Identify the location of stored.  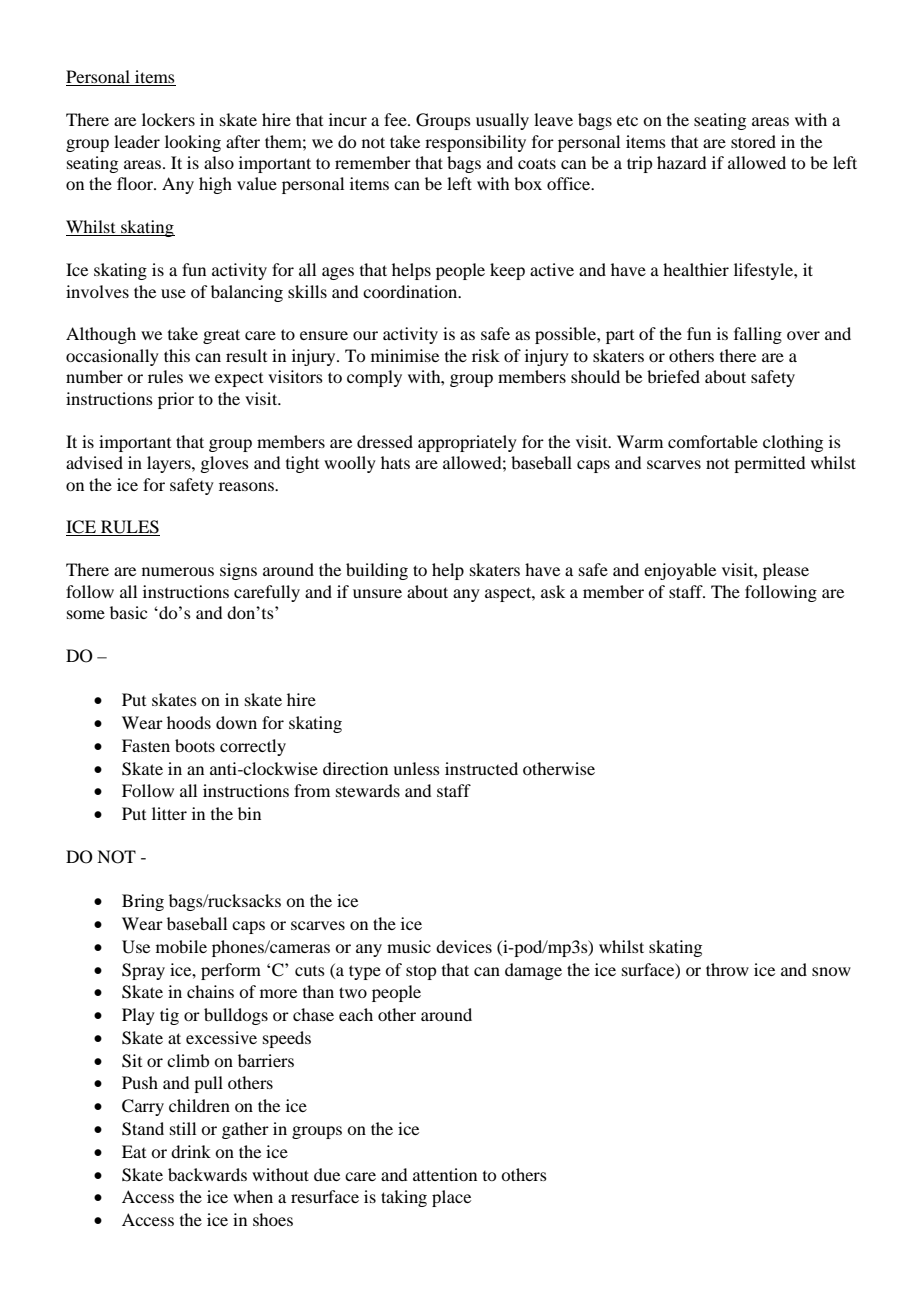
(753, 141).
